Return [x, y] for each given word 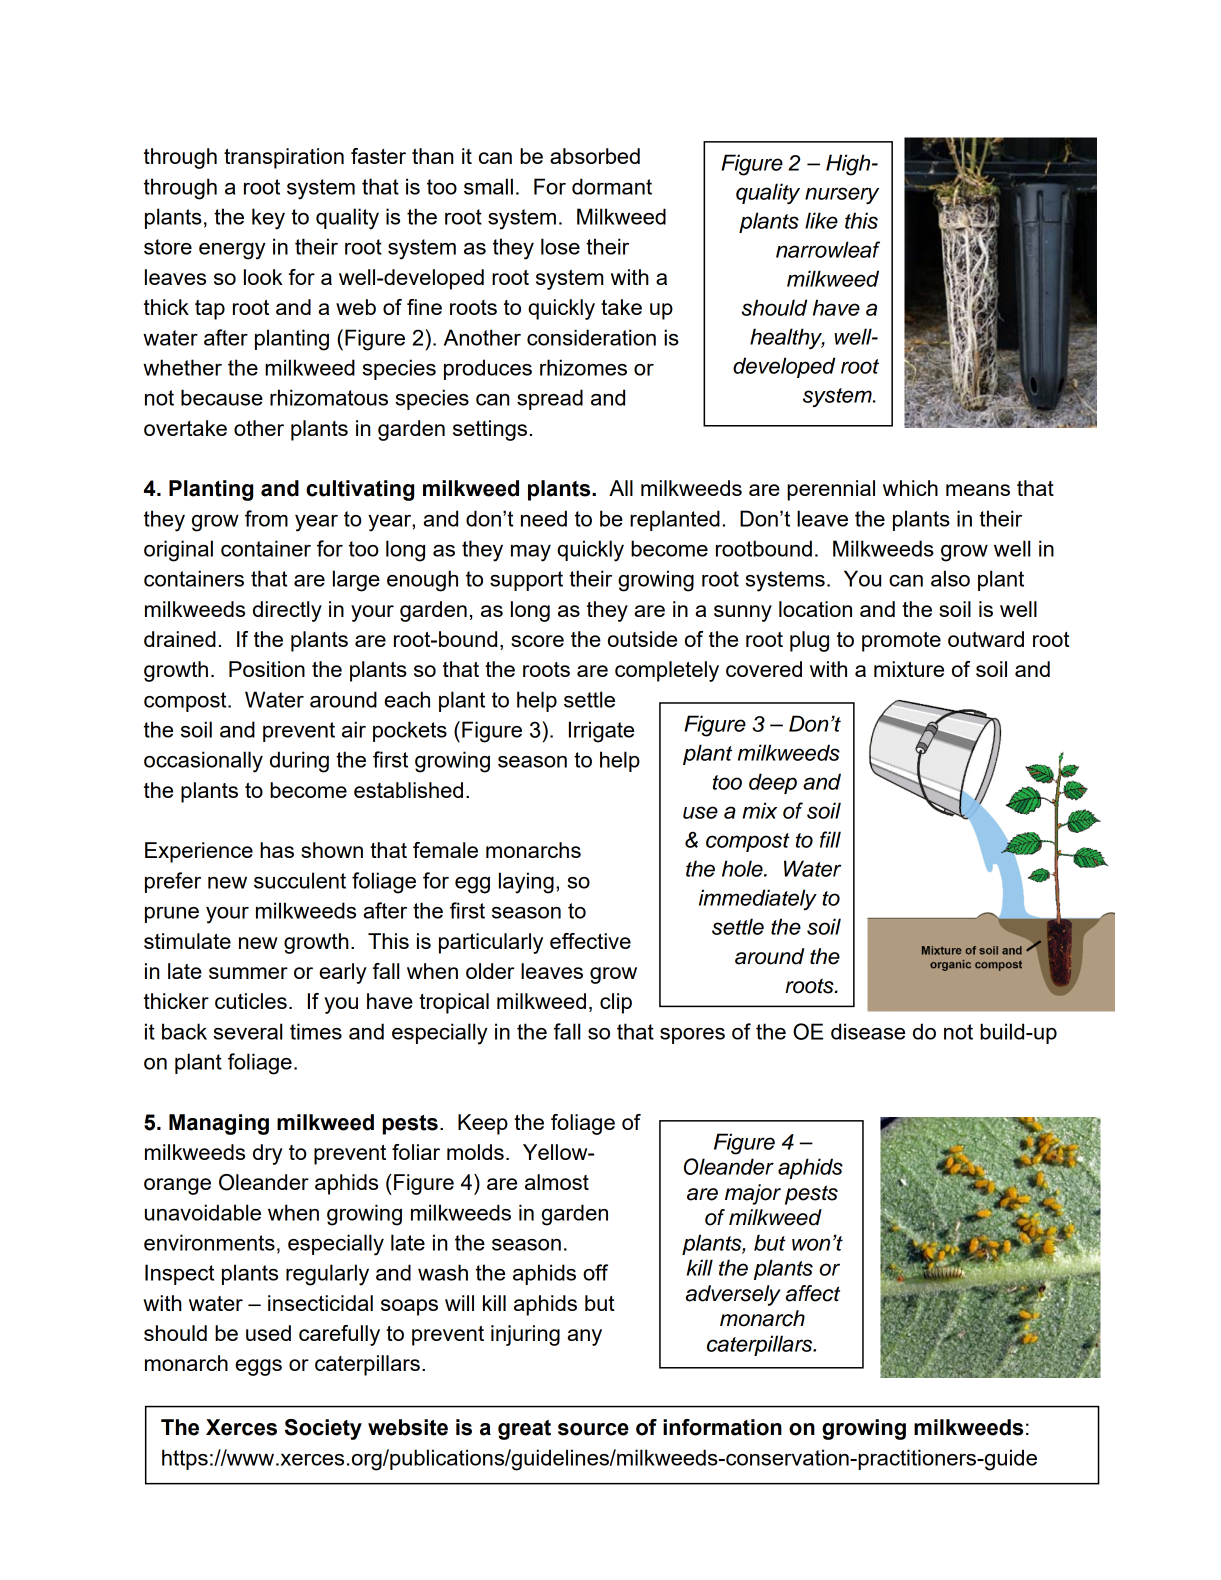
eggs [258, 1367]
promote [901, 642]
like [821, 220]
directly [287, 611]
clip [616, 1003]
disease [868, 1031]
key [268, 219]
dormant [612, 186]
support [526, 581]
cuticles [251, 1001]
